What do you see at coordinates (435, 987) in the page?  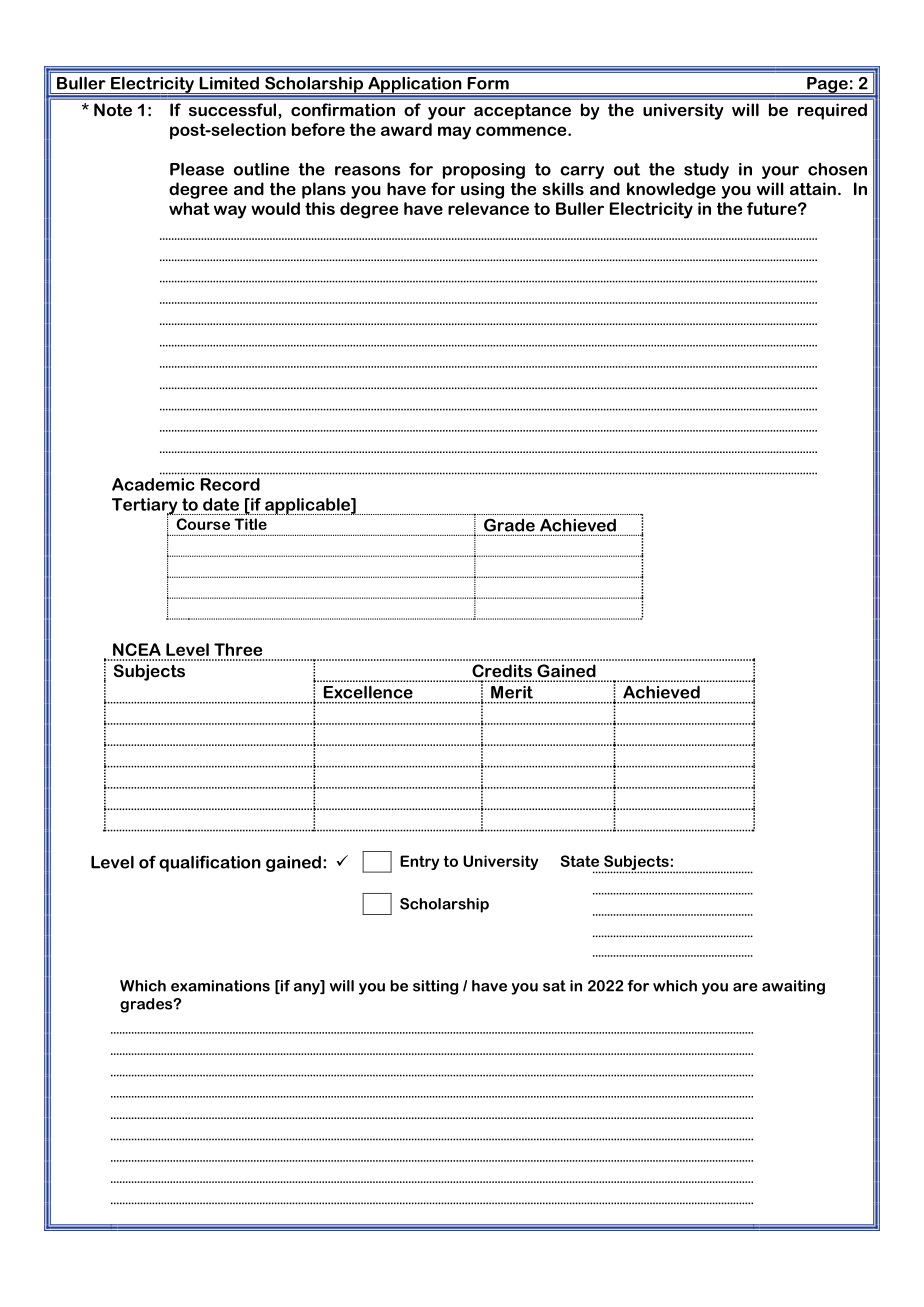 I see `sitting` at bounding box center [435, 987].
